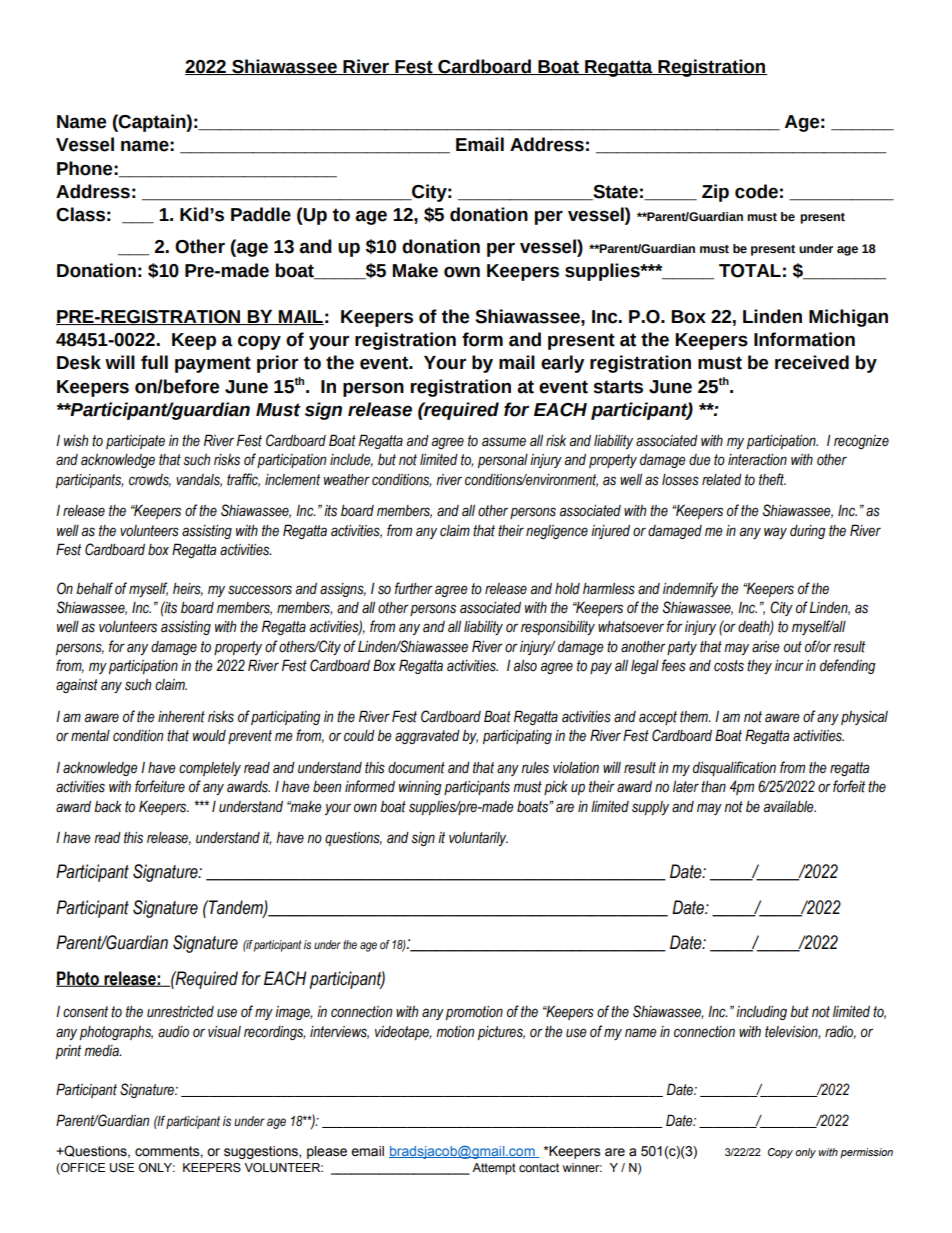 This document has height=1233, width=952. I want to click on received, so click(812, 362).
